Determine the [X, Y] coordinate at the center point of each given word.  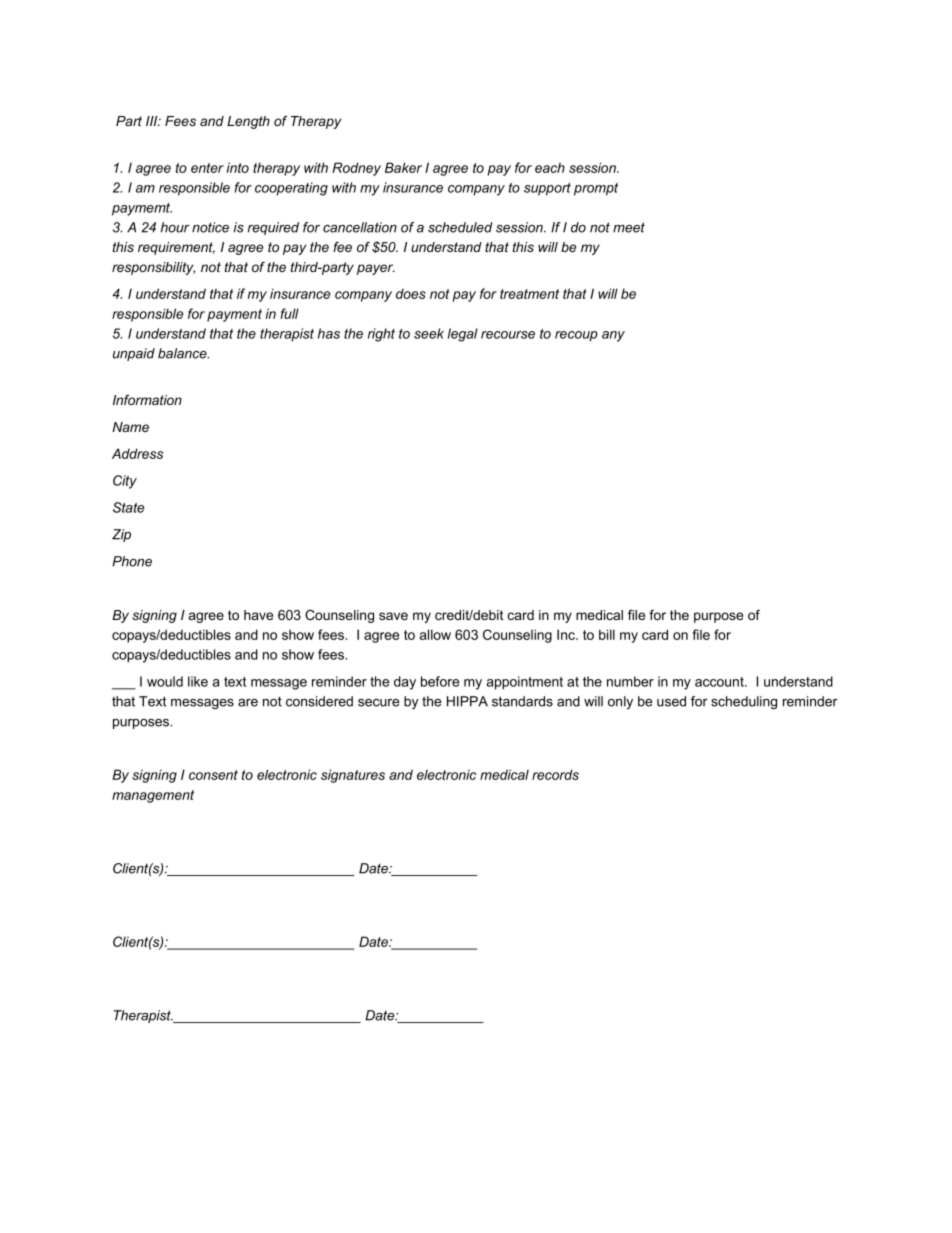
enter [207, 168]
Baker [403, 167]
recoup [576, 336]
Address [137, 453]
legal [463, 335]
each [550, 167]
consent [213, 775]
